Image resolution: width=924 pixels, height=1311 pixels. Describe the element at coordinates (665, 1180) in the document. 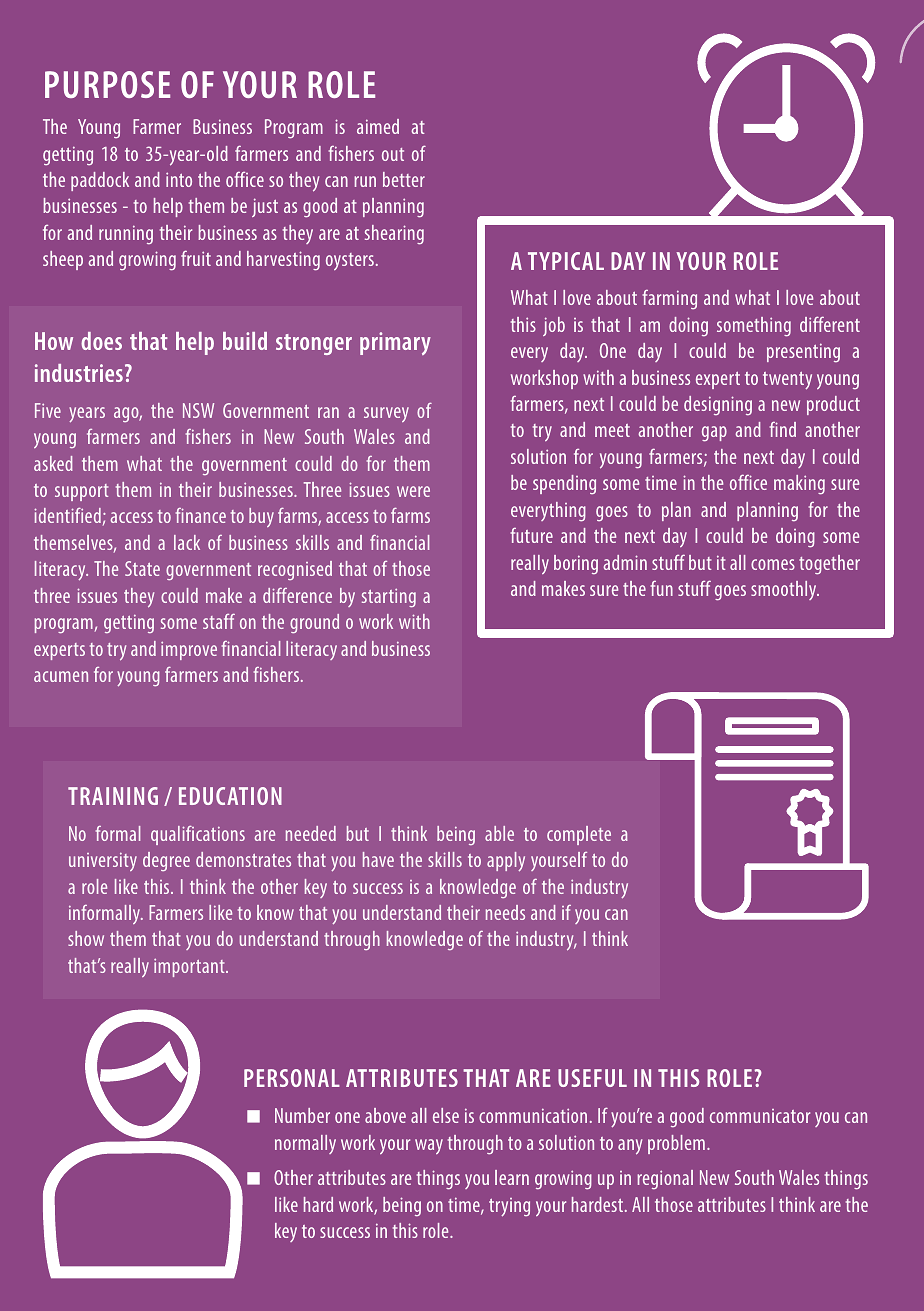

I see `regional` at that location.
